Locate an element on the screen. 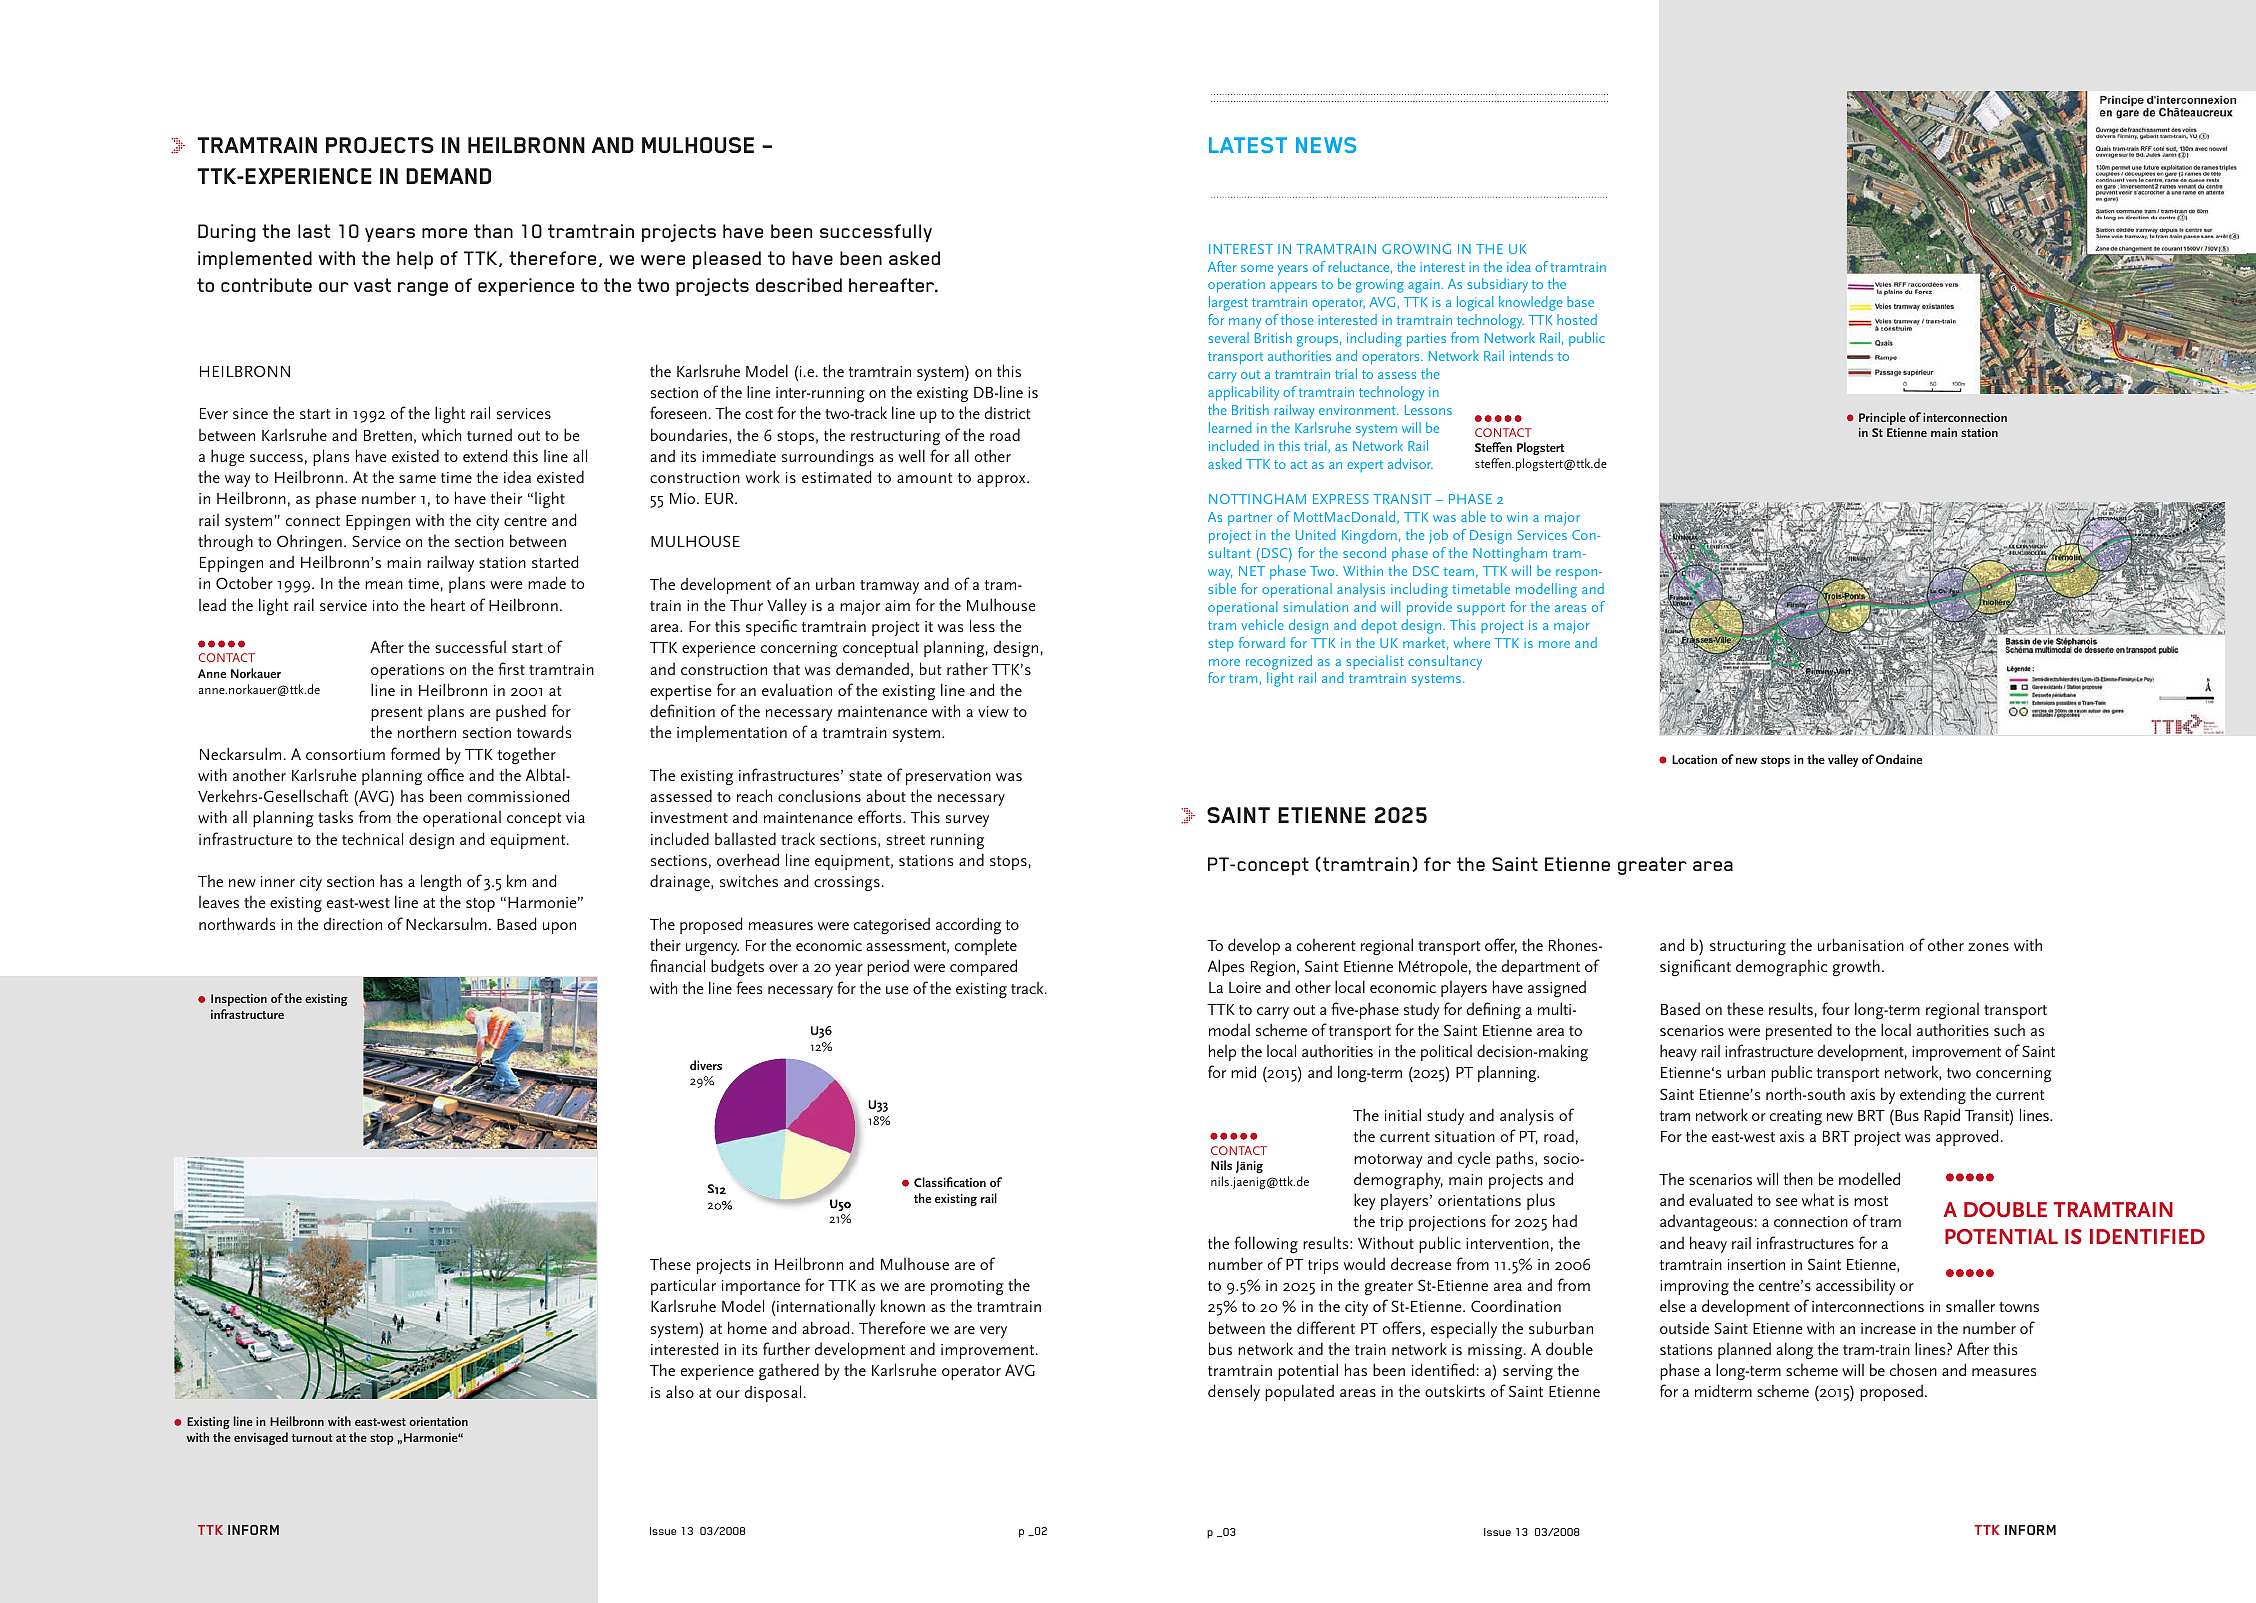 The width and height of the screenshot is (2256, 1603). LATEST is located at coordinates (1248, 145).
